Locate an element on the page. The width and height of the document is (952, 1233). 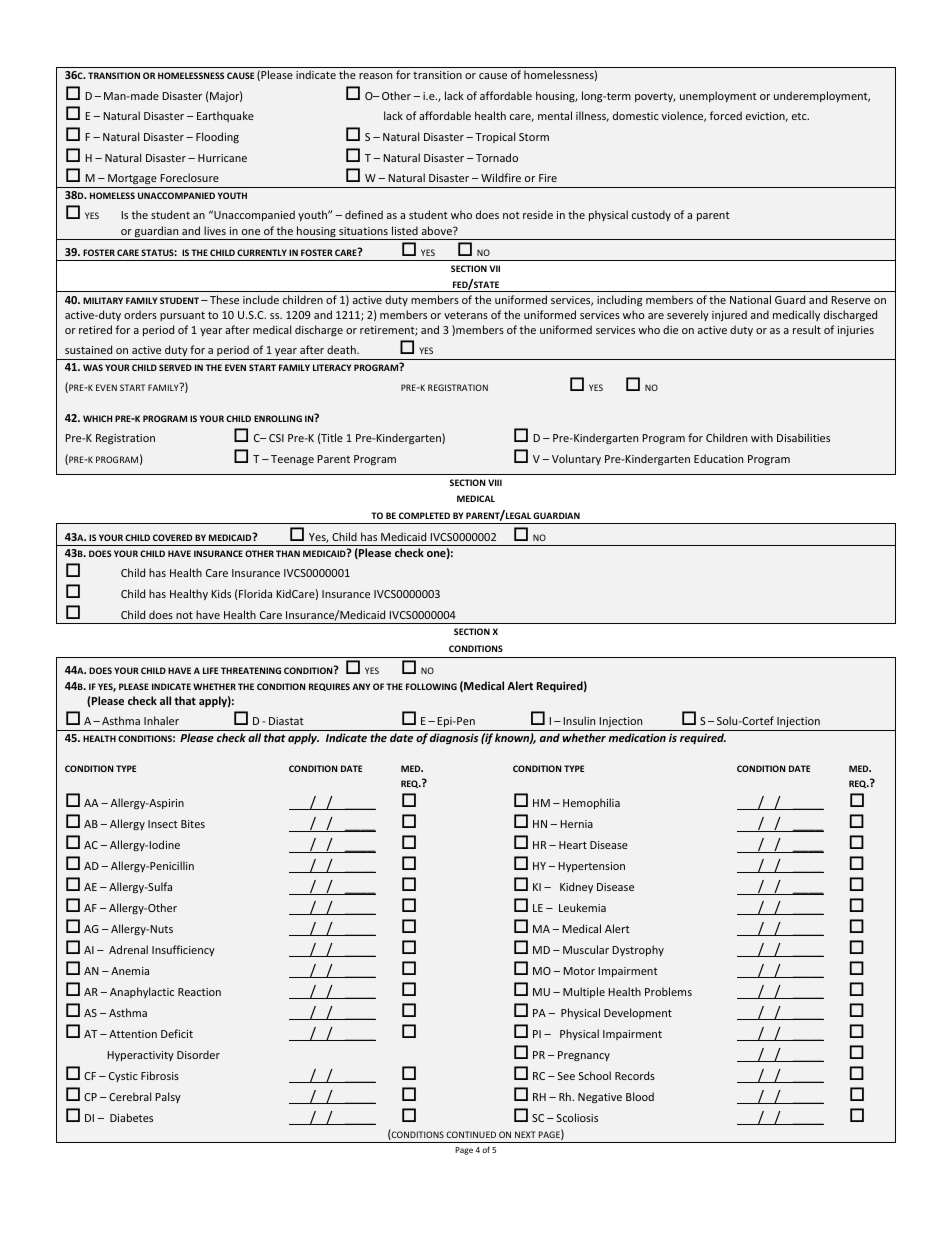
Palsy is located at coordinates (168, 1097).
